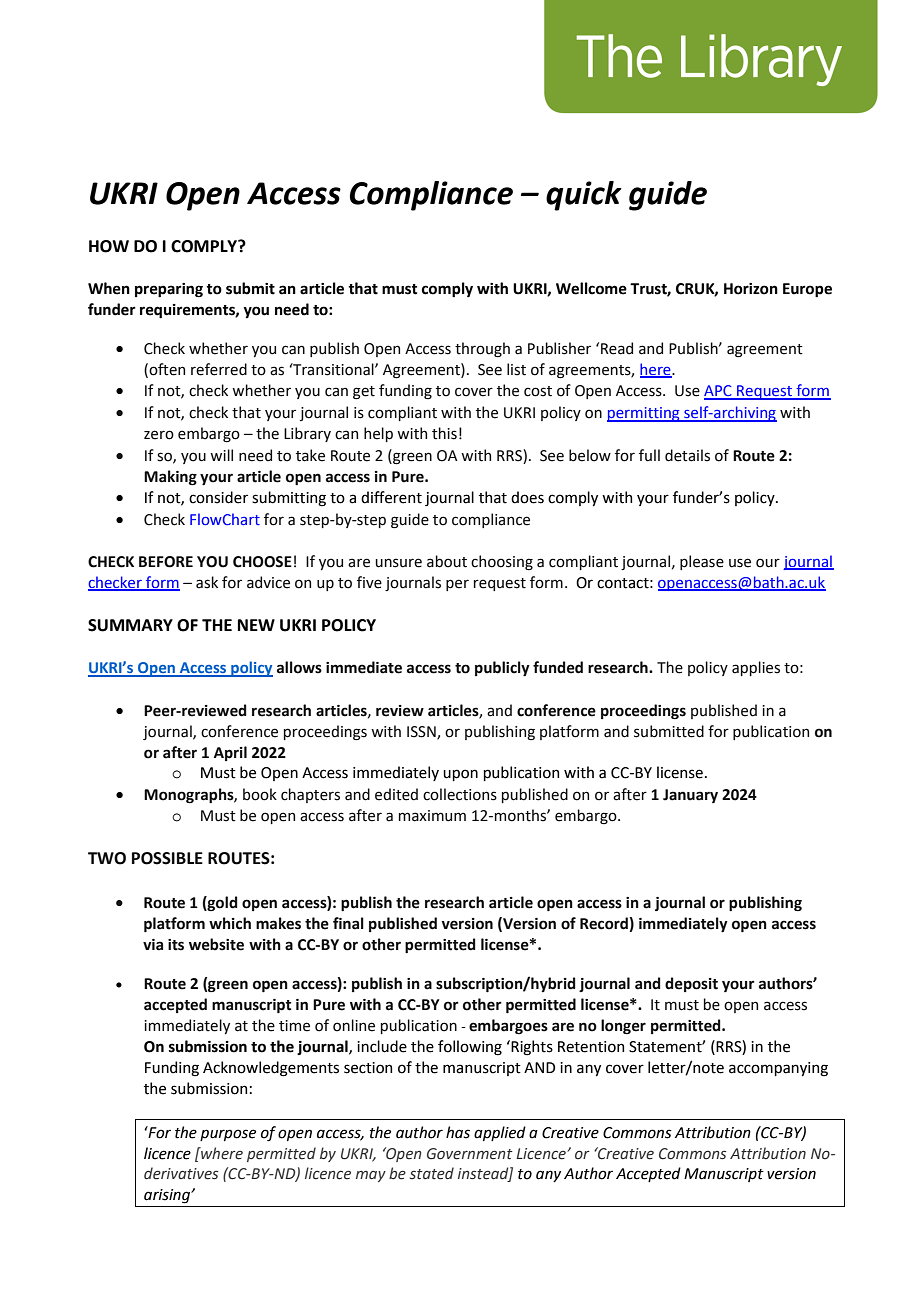  What do you see at coordinates (166, 562) in the page?
I see `BEFORE` at bounding box center [166, 562].
